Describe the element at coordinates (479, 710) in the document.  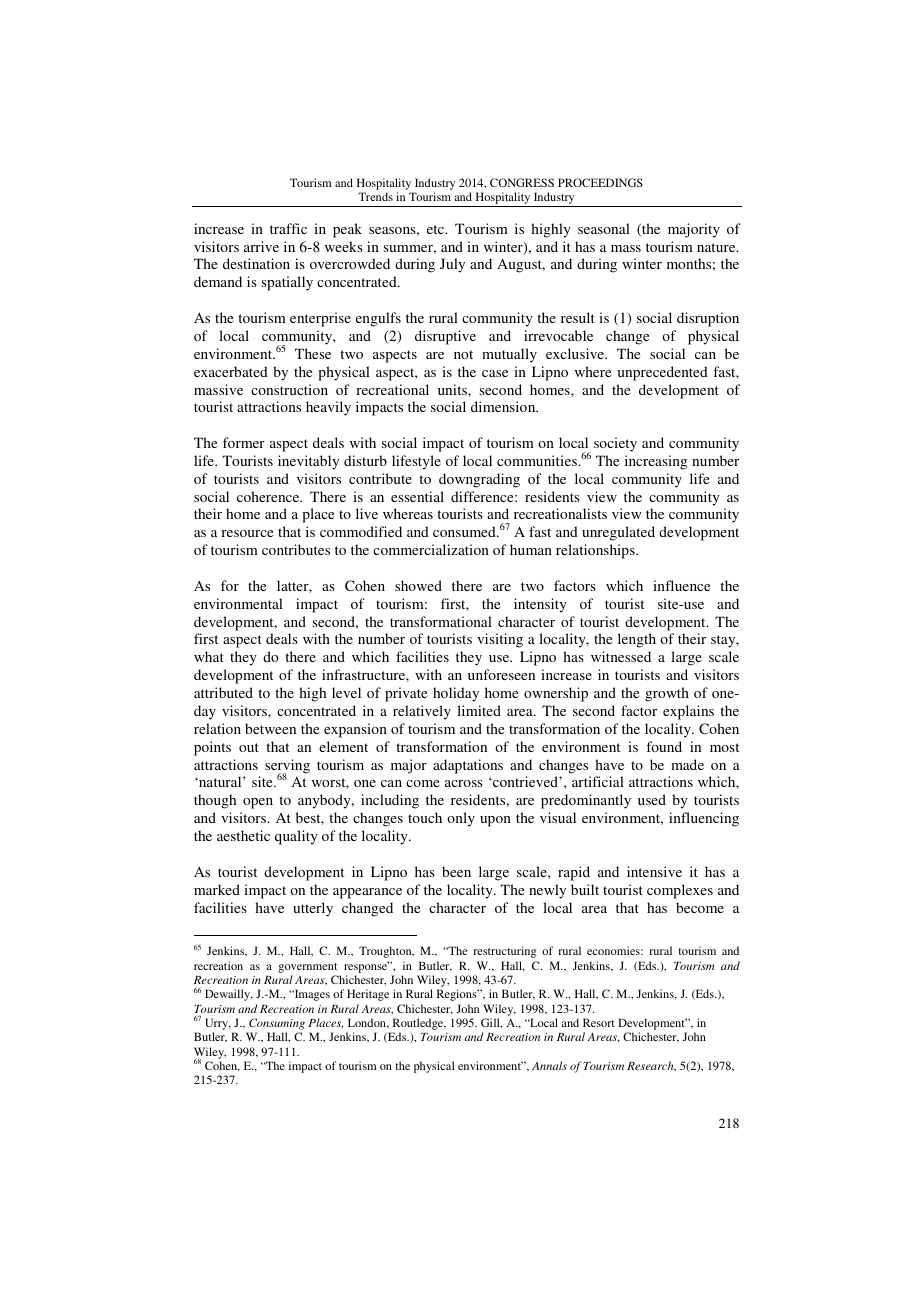
I see `limited` at that location.
